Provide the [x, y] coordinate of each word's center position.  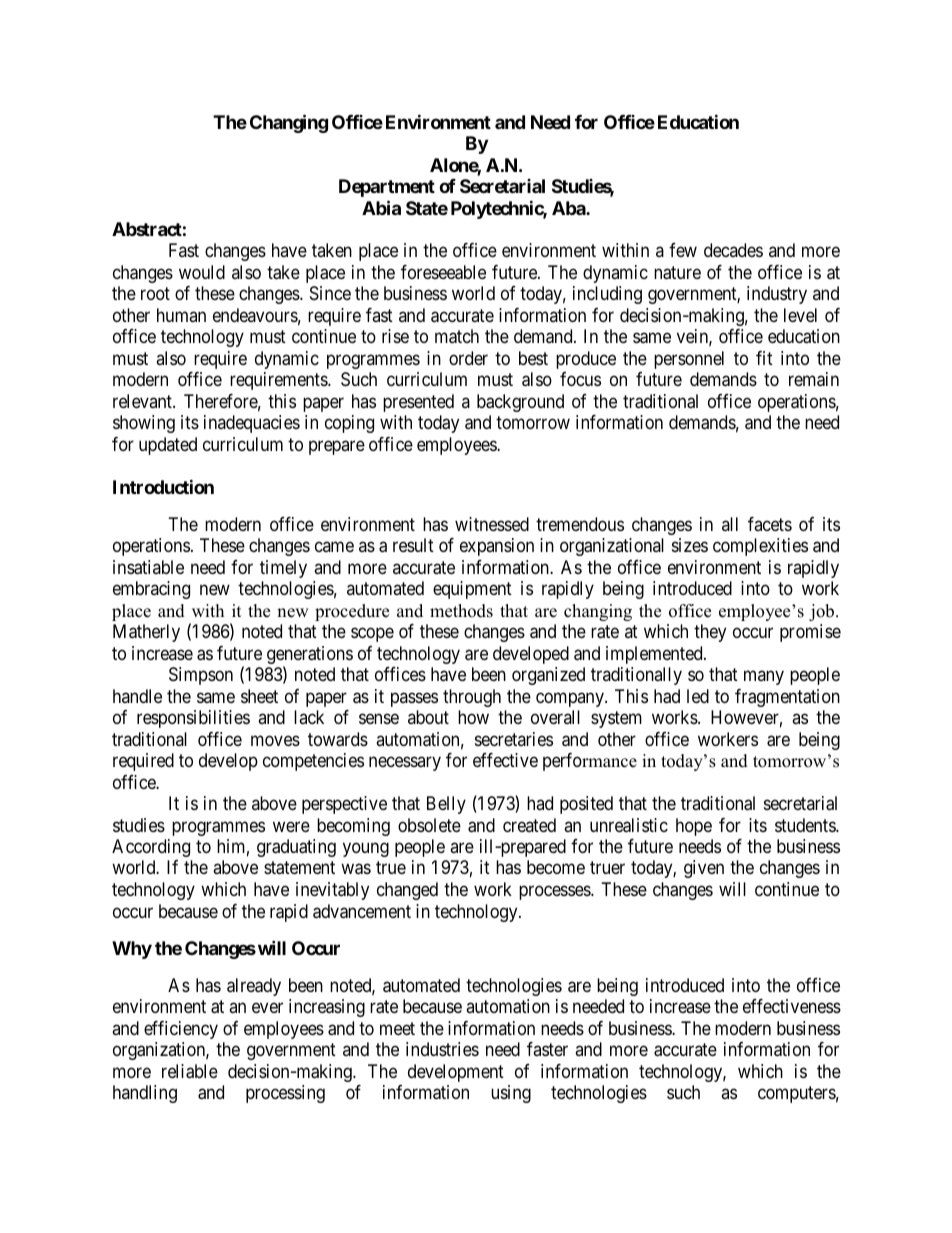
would [202, 272]
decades [733, 250]
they [710, 633]
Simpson [201, 676]
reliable [190, 1071]
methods [461, 611]
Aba [569, 208]
